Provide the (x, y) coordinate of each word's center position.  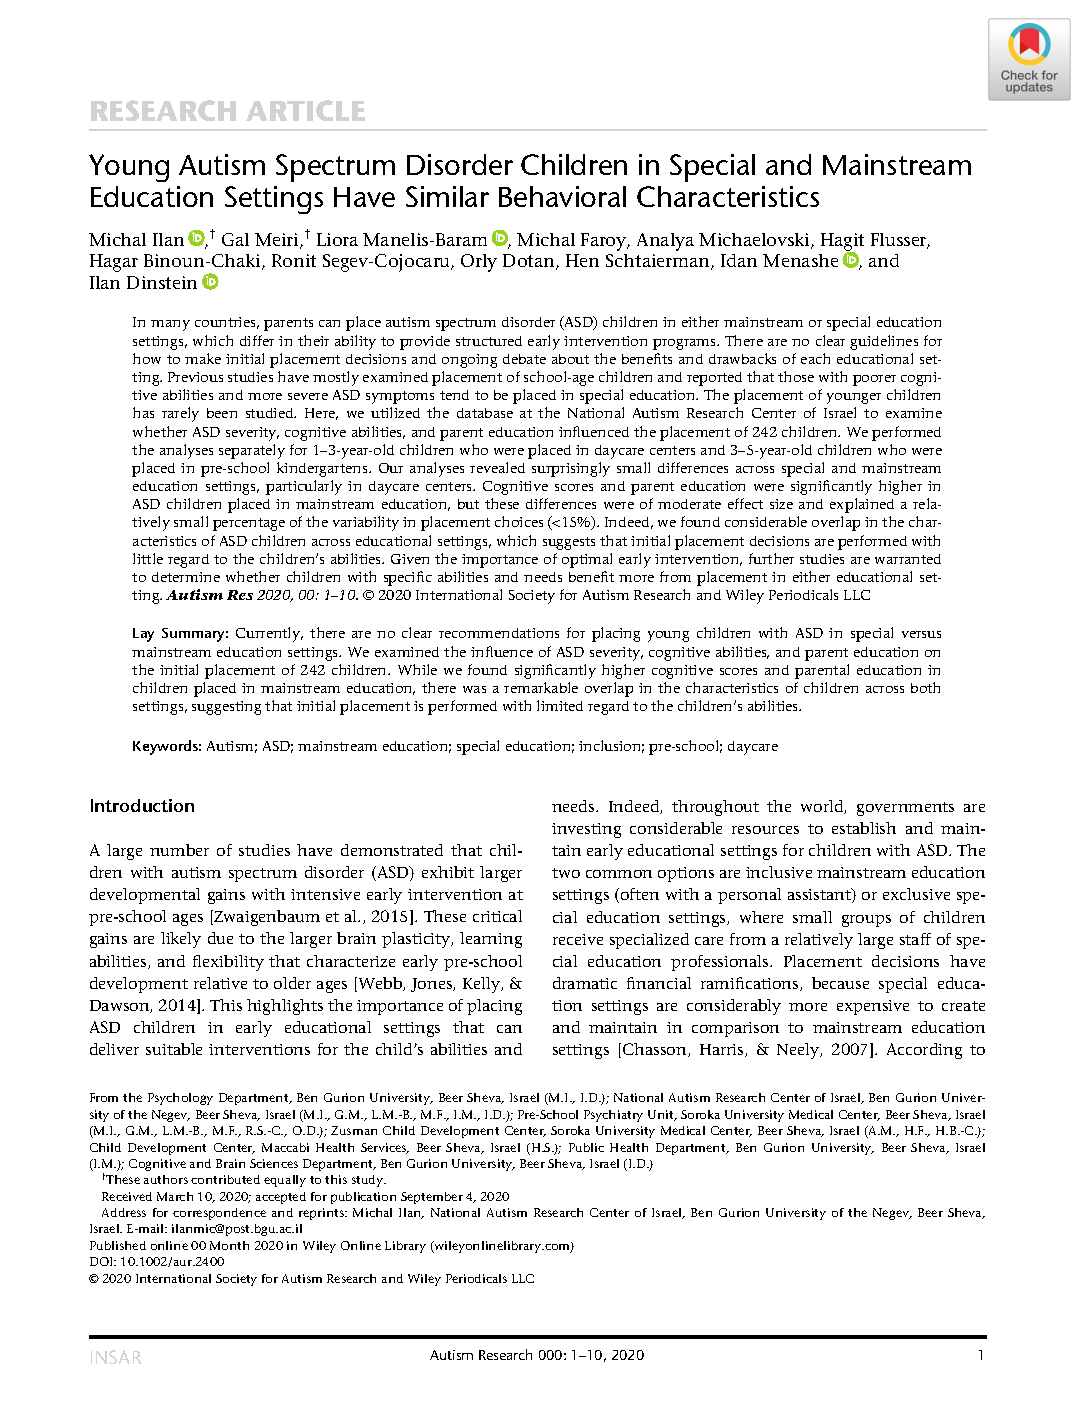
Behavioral (562, 196)
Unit (662, 1115)
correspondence (219, 1214)
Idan (739, 260)
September (432, 1198)
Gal (235, 239)
